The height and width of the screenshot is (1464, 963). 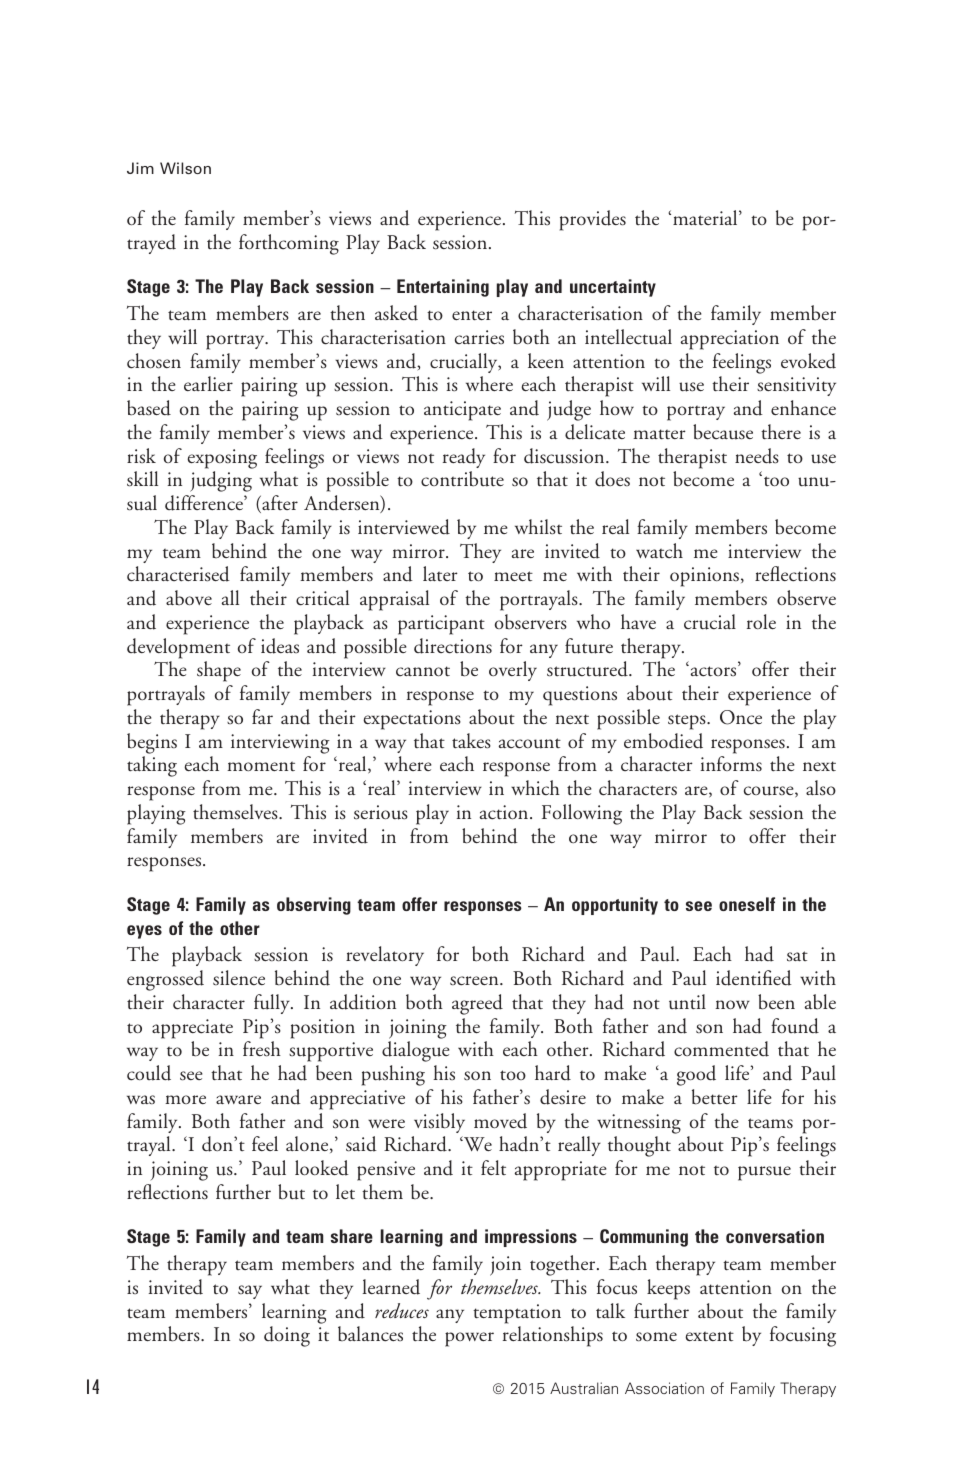 I want to click on doing, so click(x=287, y=1336).
